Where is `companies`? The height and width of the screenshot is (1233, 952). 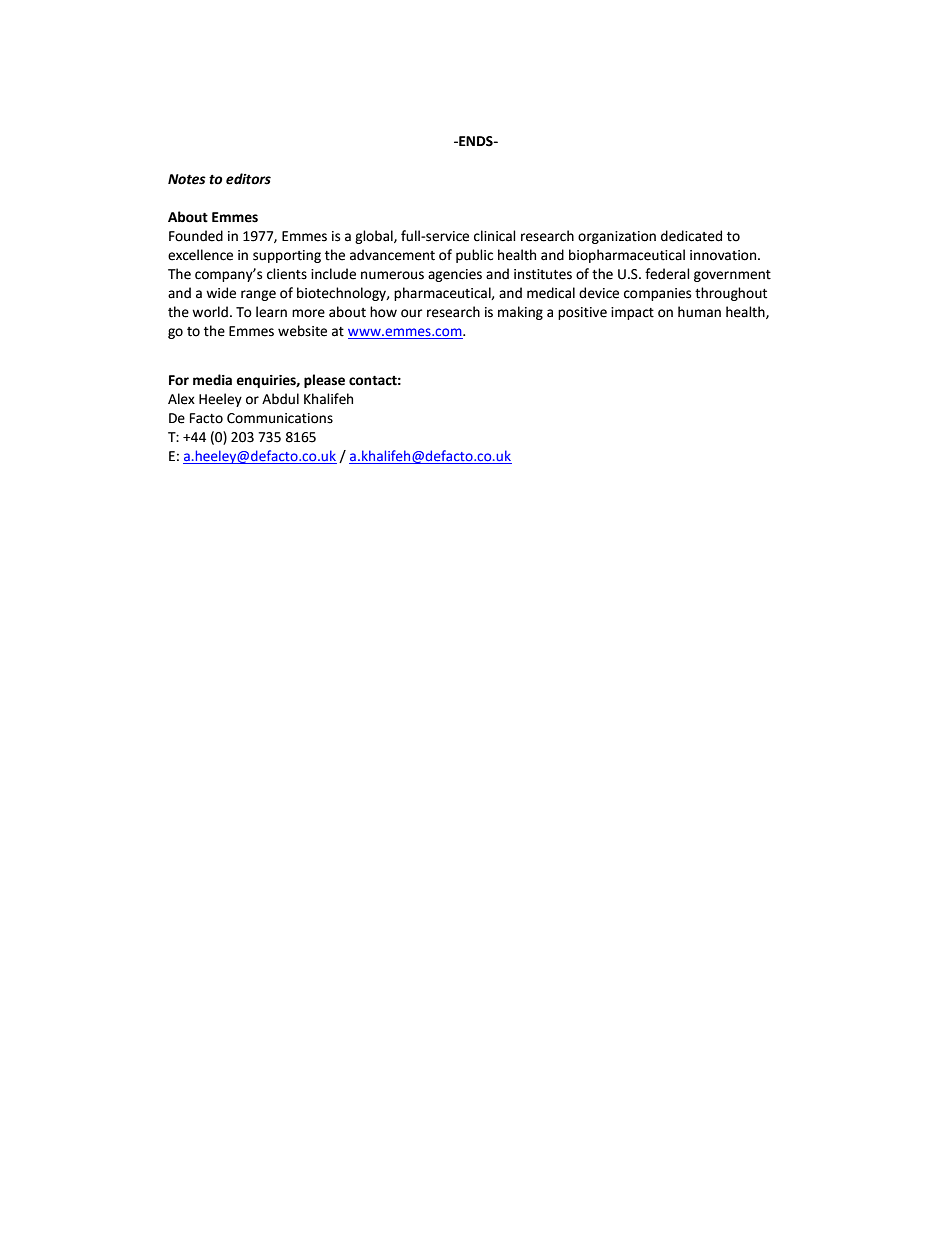 companies is located at coordinates (657, 294).
